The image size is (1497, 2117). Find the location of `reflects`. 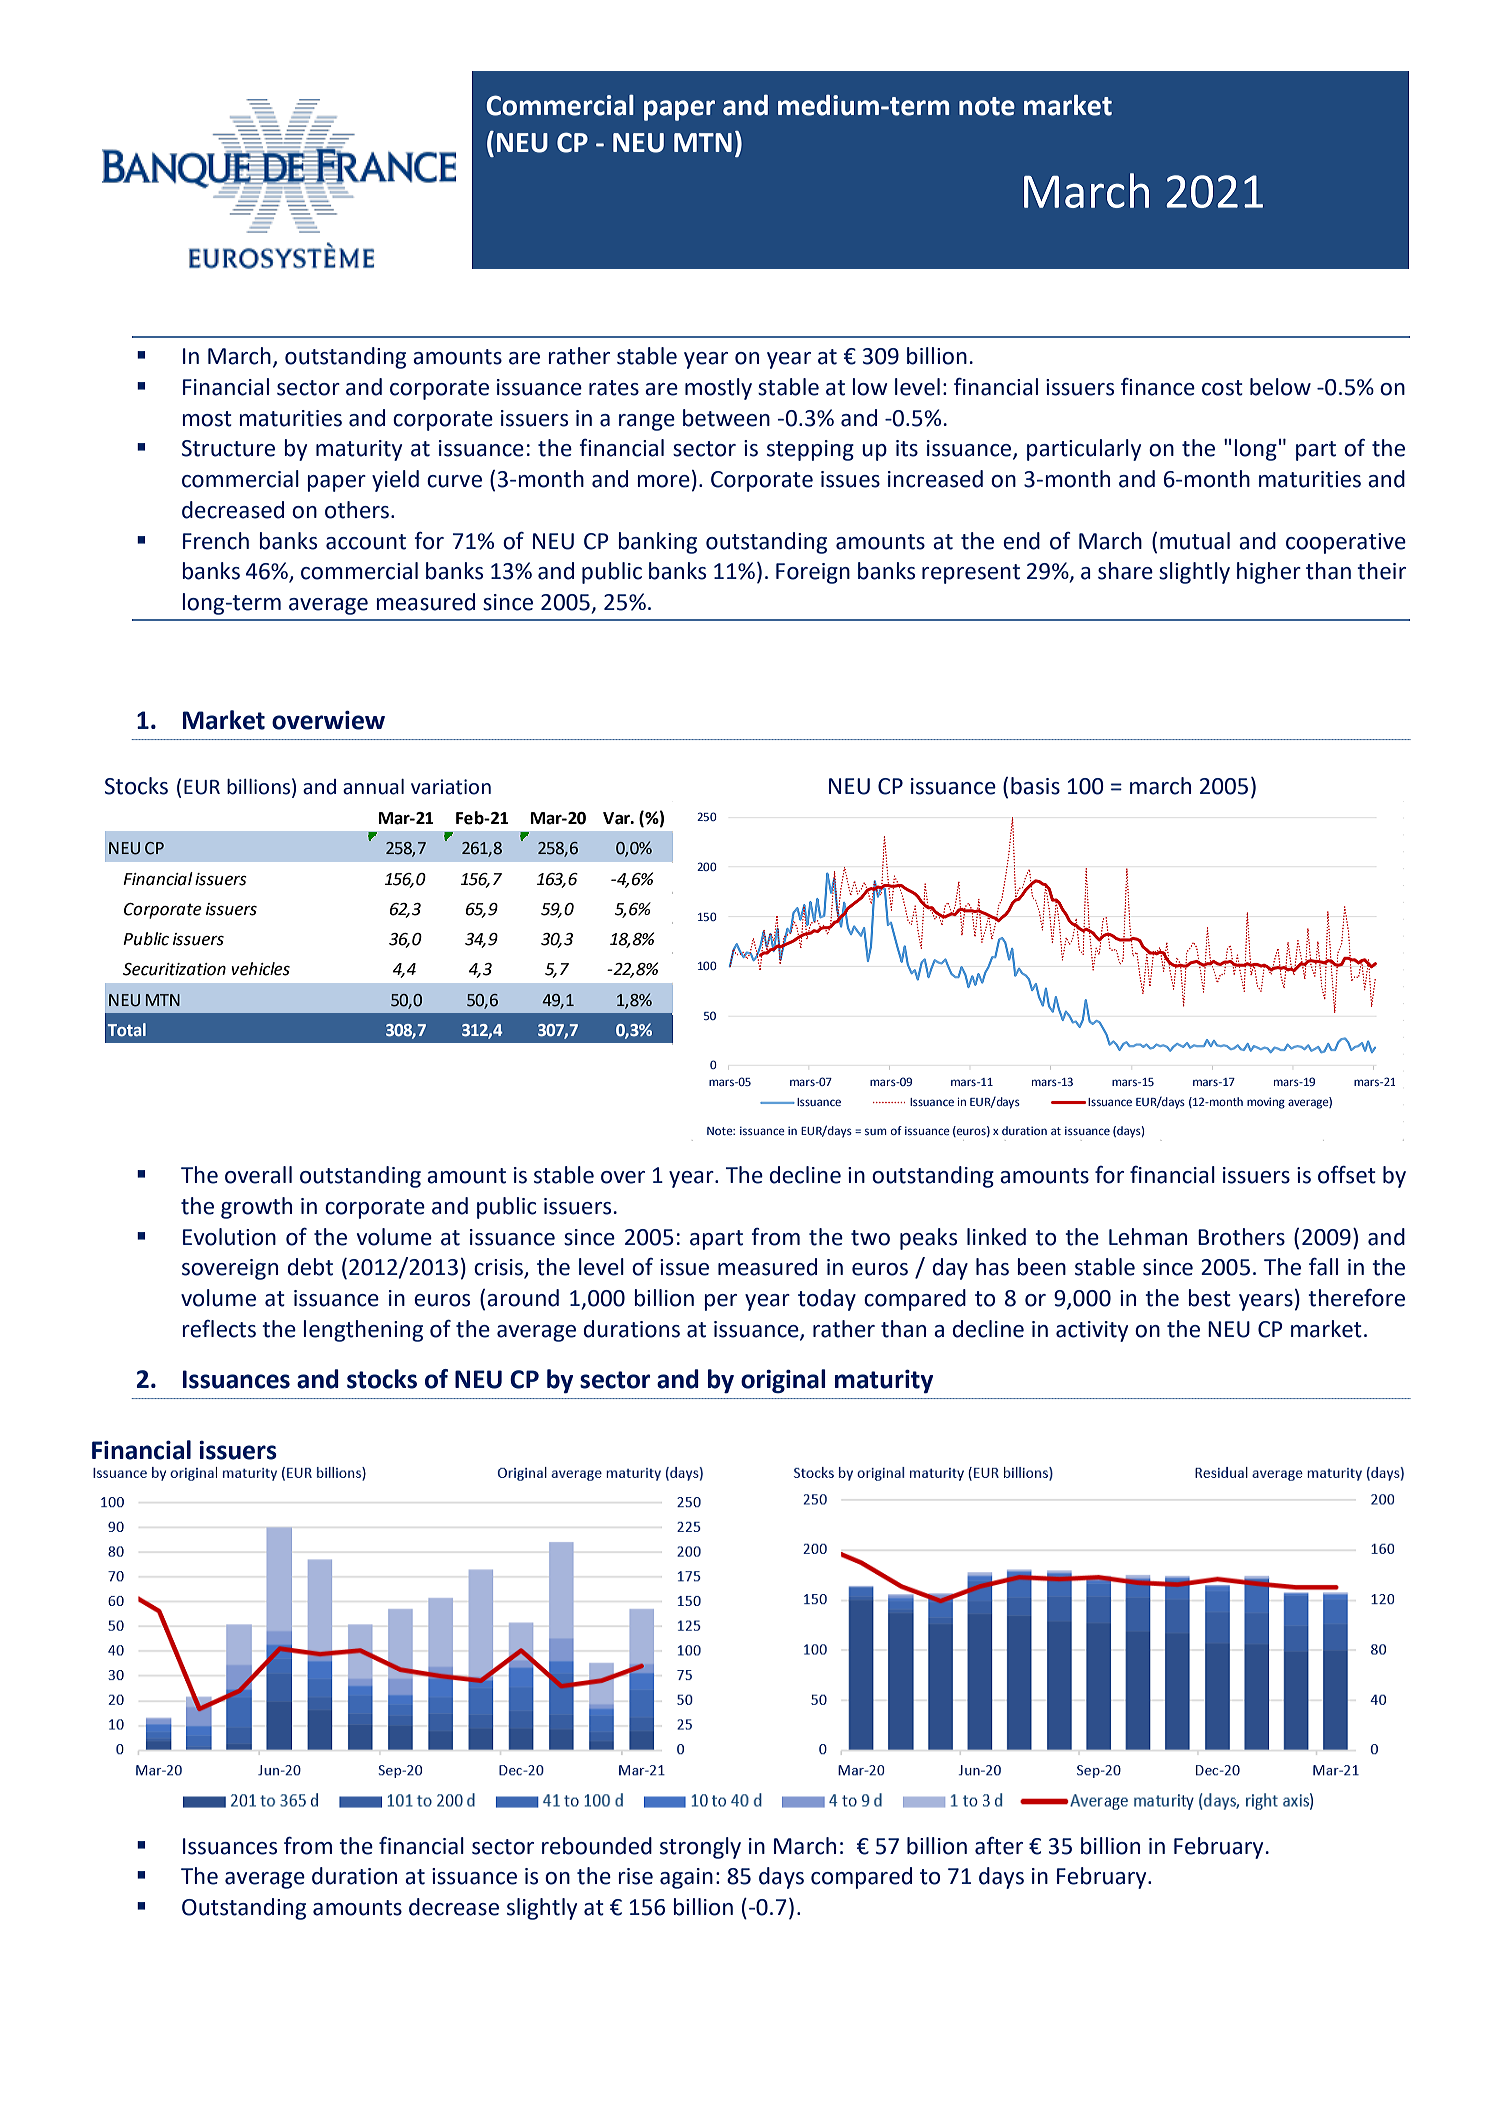

reflects is located at coordinates (219, 1329).
